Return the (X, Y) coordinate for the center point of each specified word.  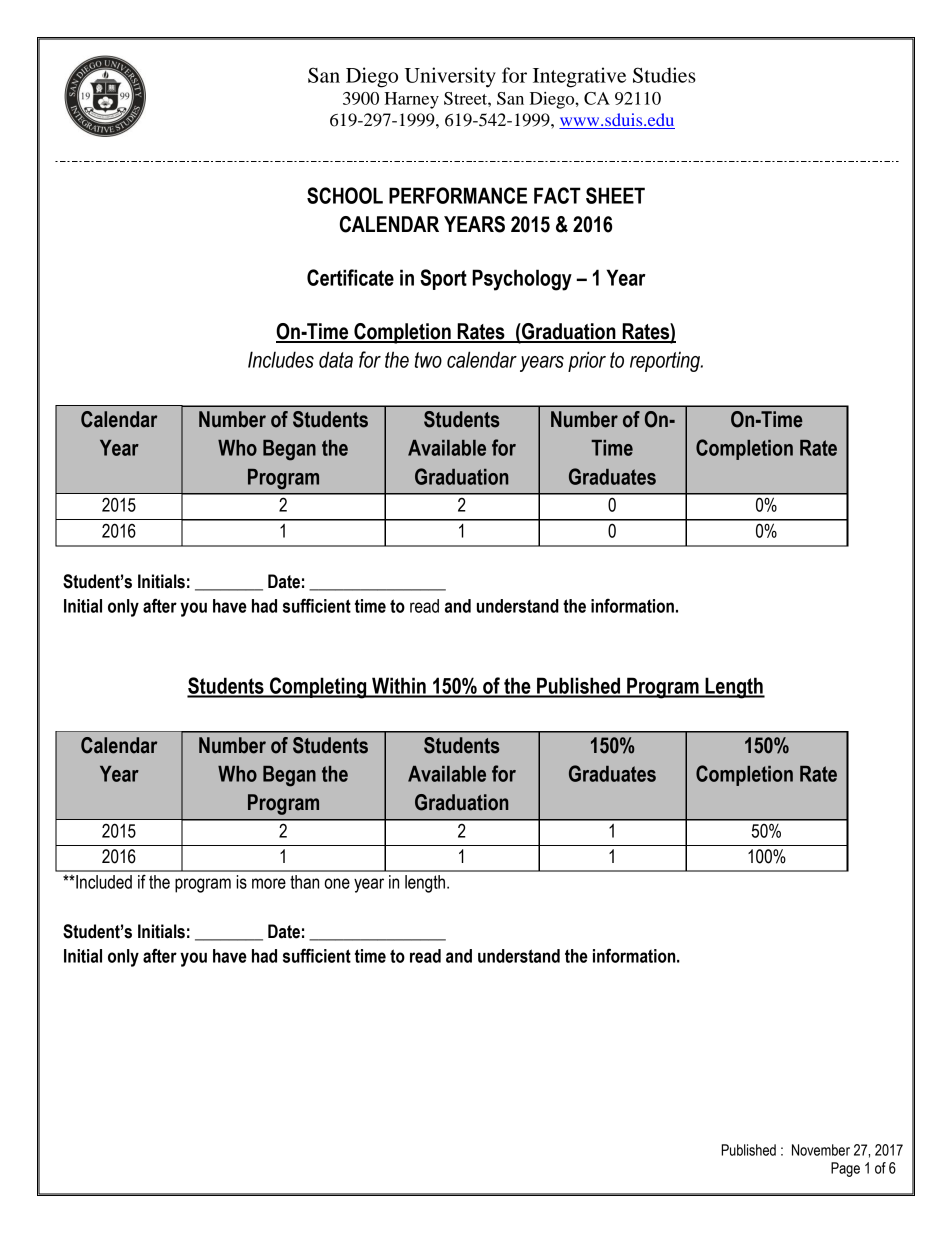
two (428, 360)
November (821, 1150)
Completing (318, 688)
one (337, 883)
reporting (666, 362)
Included (103, 882)
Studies (664, 75)
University (450, 77)
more (269, 883)
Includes (281, 359)
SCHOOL (345, 195)
